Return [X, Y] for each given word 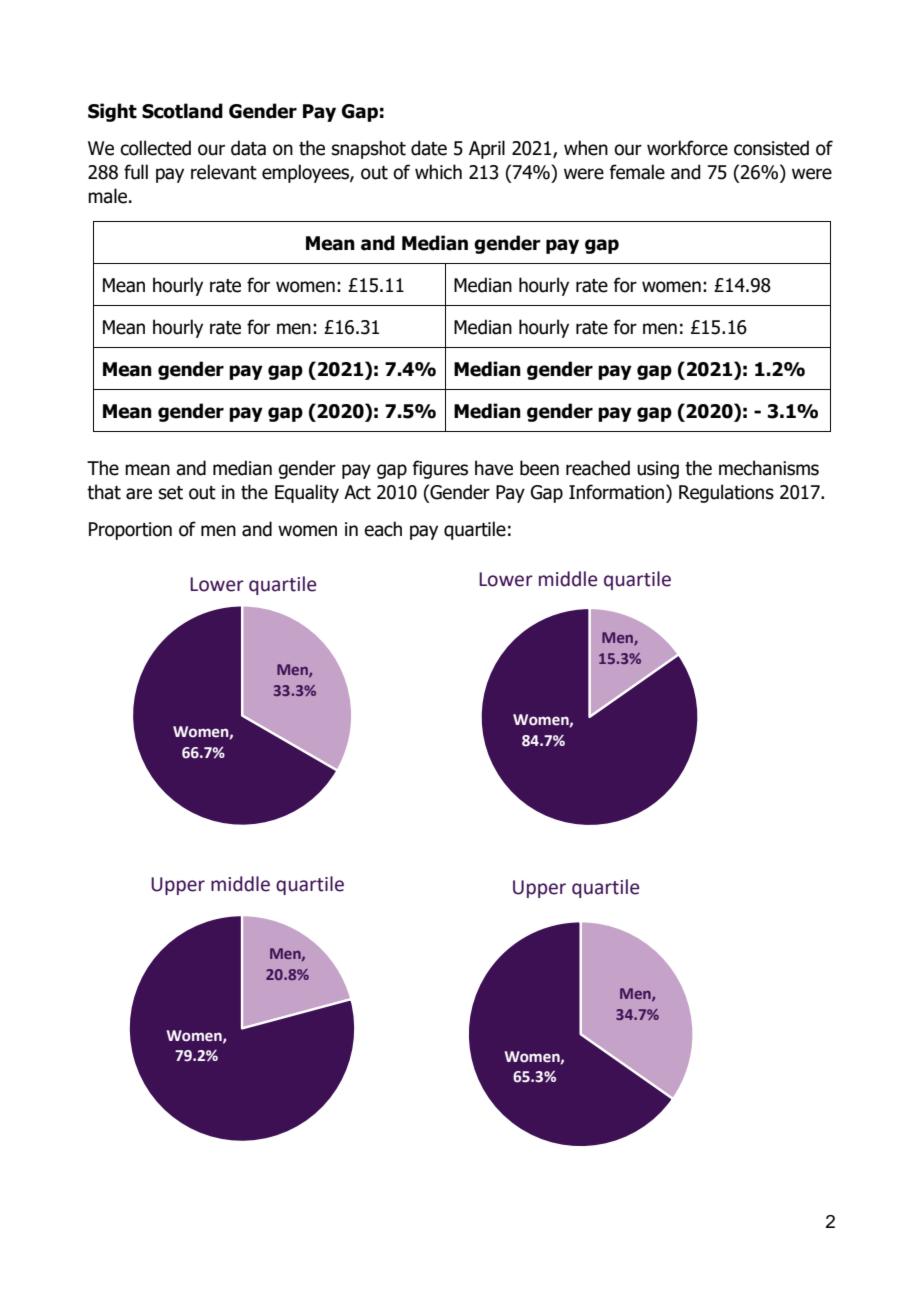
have [494, 468]
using [658, 470]
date [429, 148]
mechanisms [769, 468]
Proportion [130, 531]
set [171, 493]
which [438, 172]
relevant [224, 172]
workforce [687, 148]
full [136, 172]
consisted [771, 148]
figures [440, 469]
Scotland [182, 111]
